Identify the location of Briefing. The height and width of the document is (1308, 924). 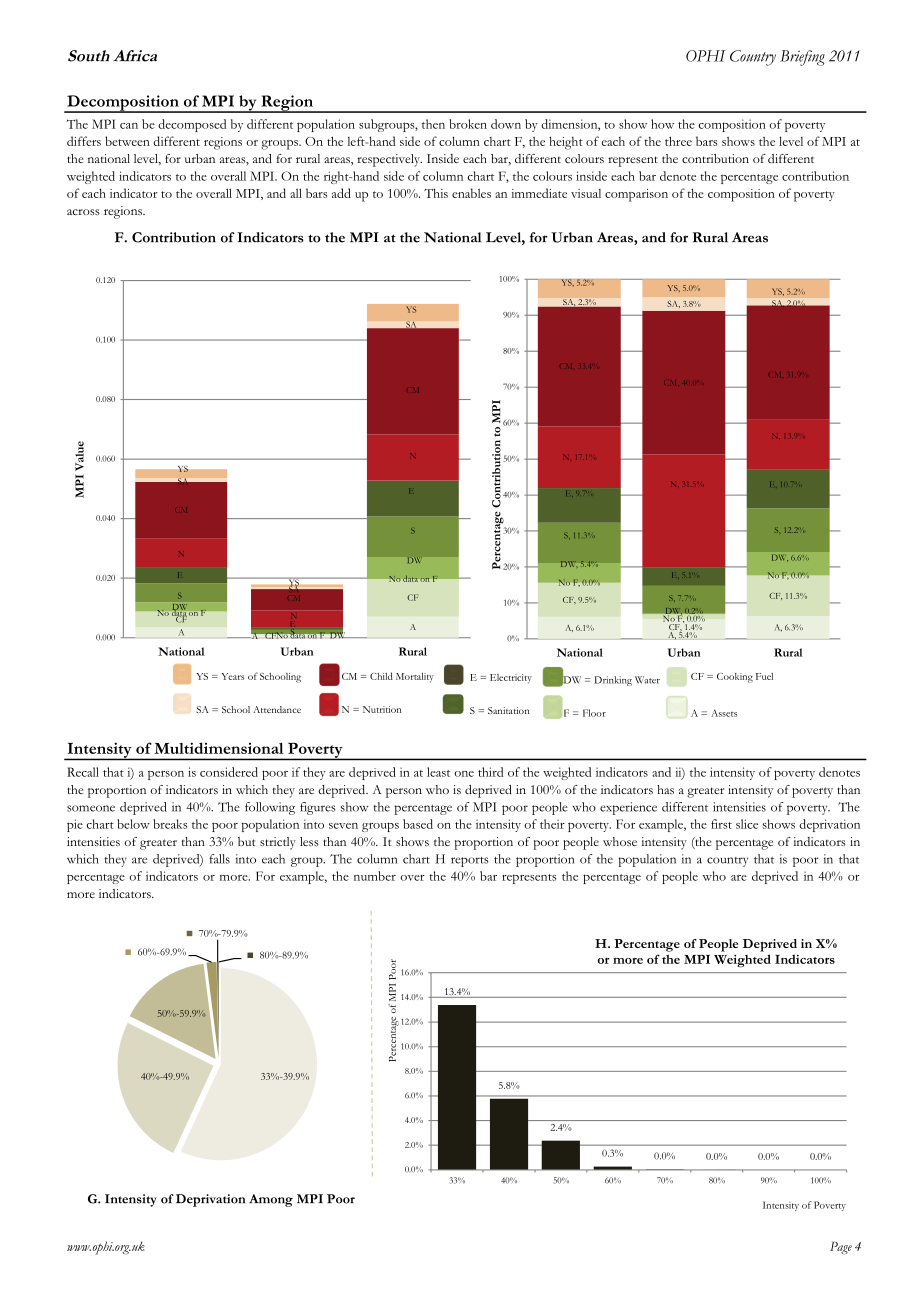
(802, 58).
